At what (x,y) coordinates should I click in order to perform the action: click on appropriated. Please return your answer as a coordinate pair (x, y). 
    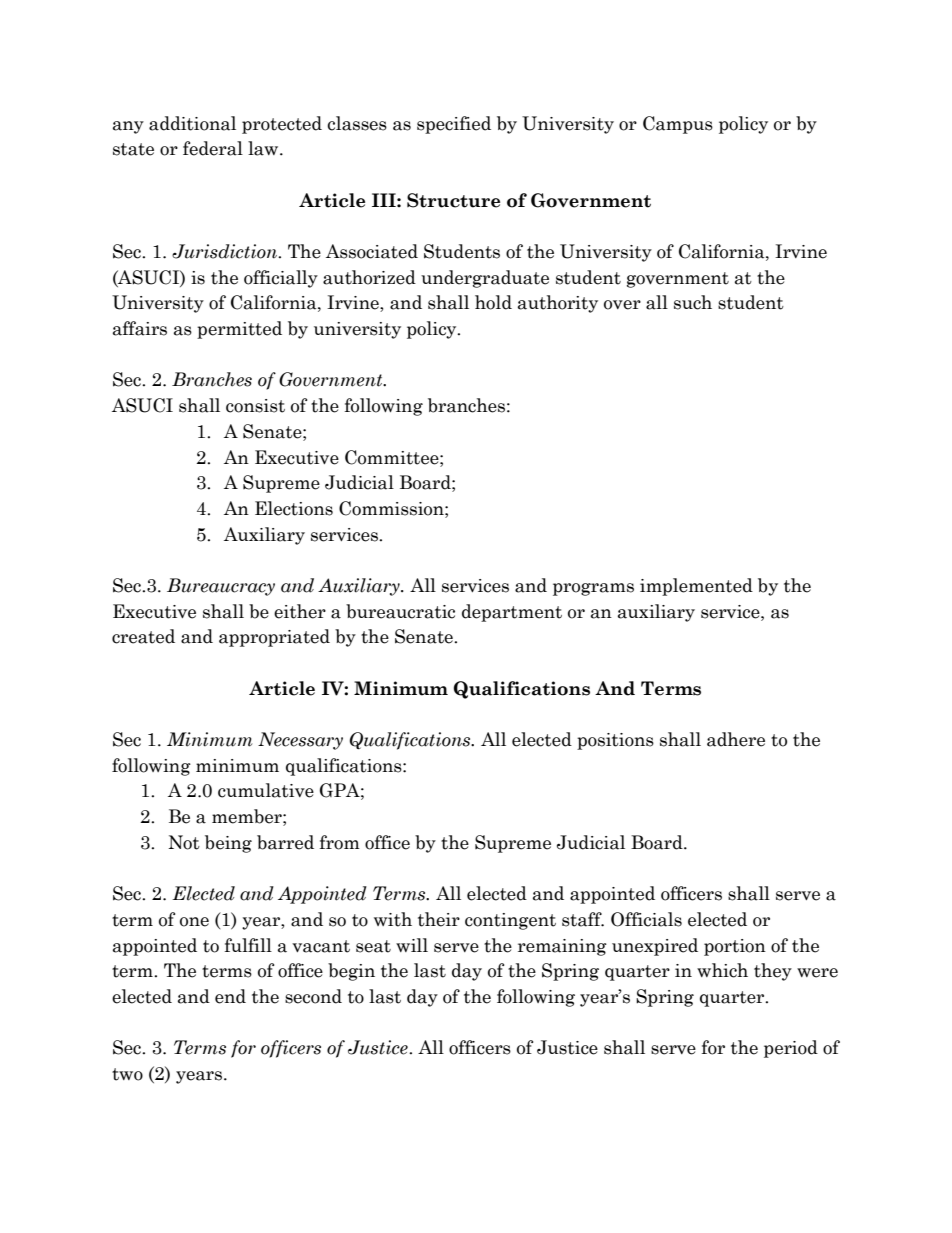
    Looking at the image, I should click on (274, 638).
